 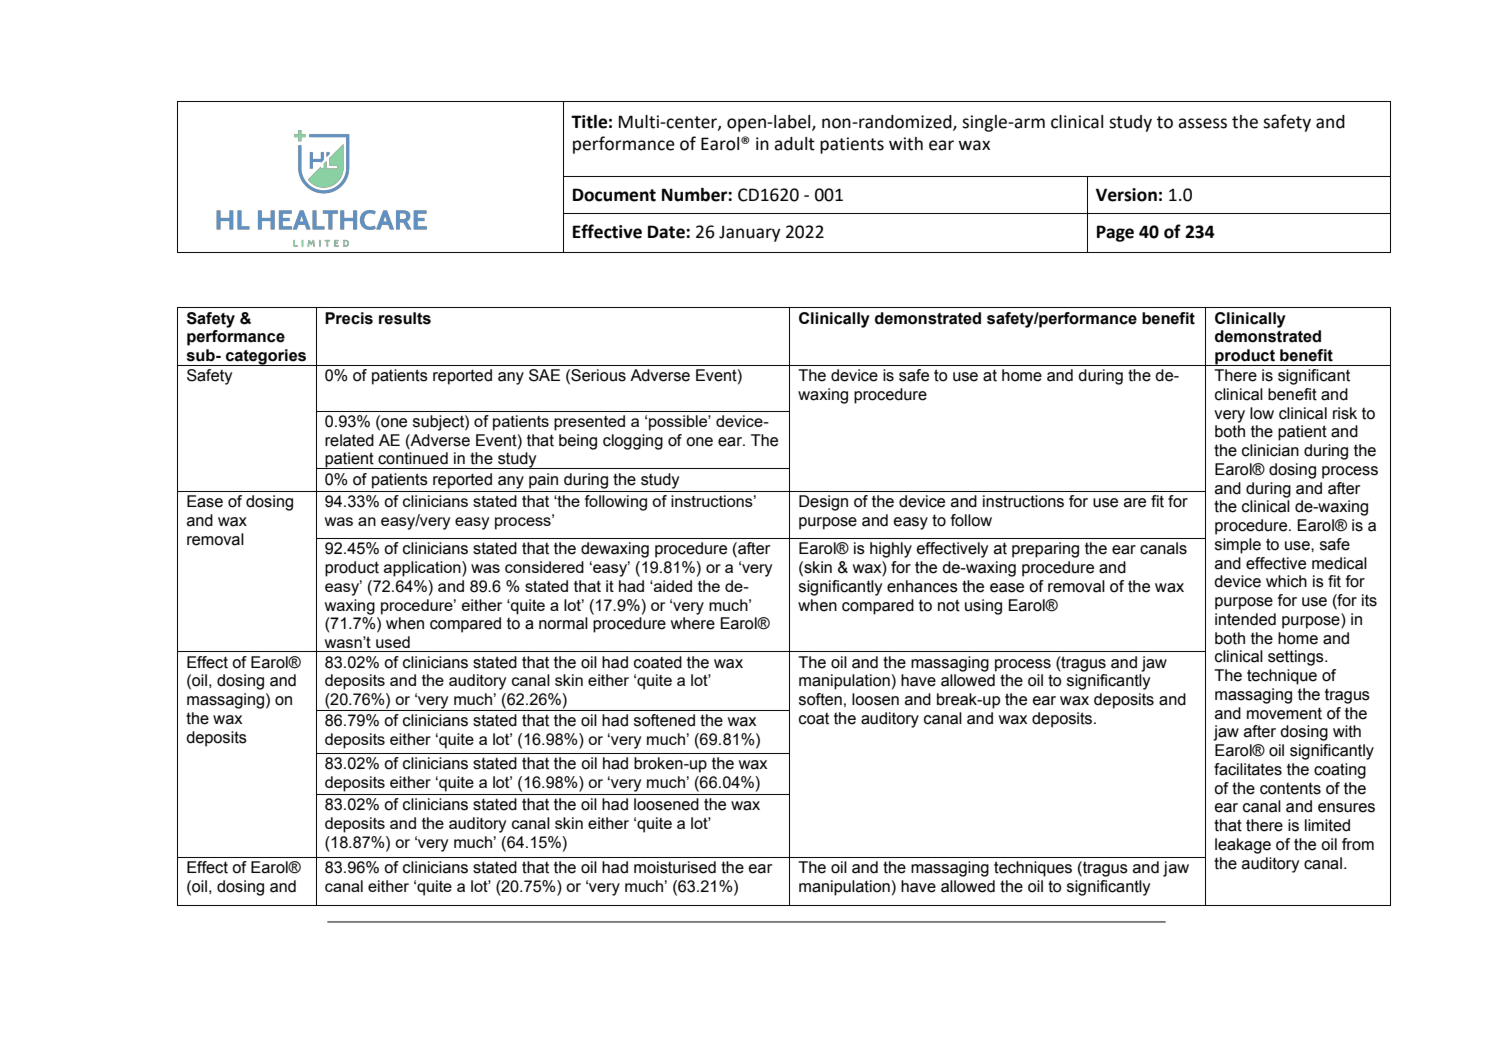 I want to click on adult, so click(x=794, y=144).
